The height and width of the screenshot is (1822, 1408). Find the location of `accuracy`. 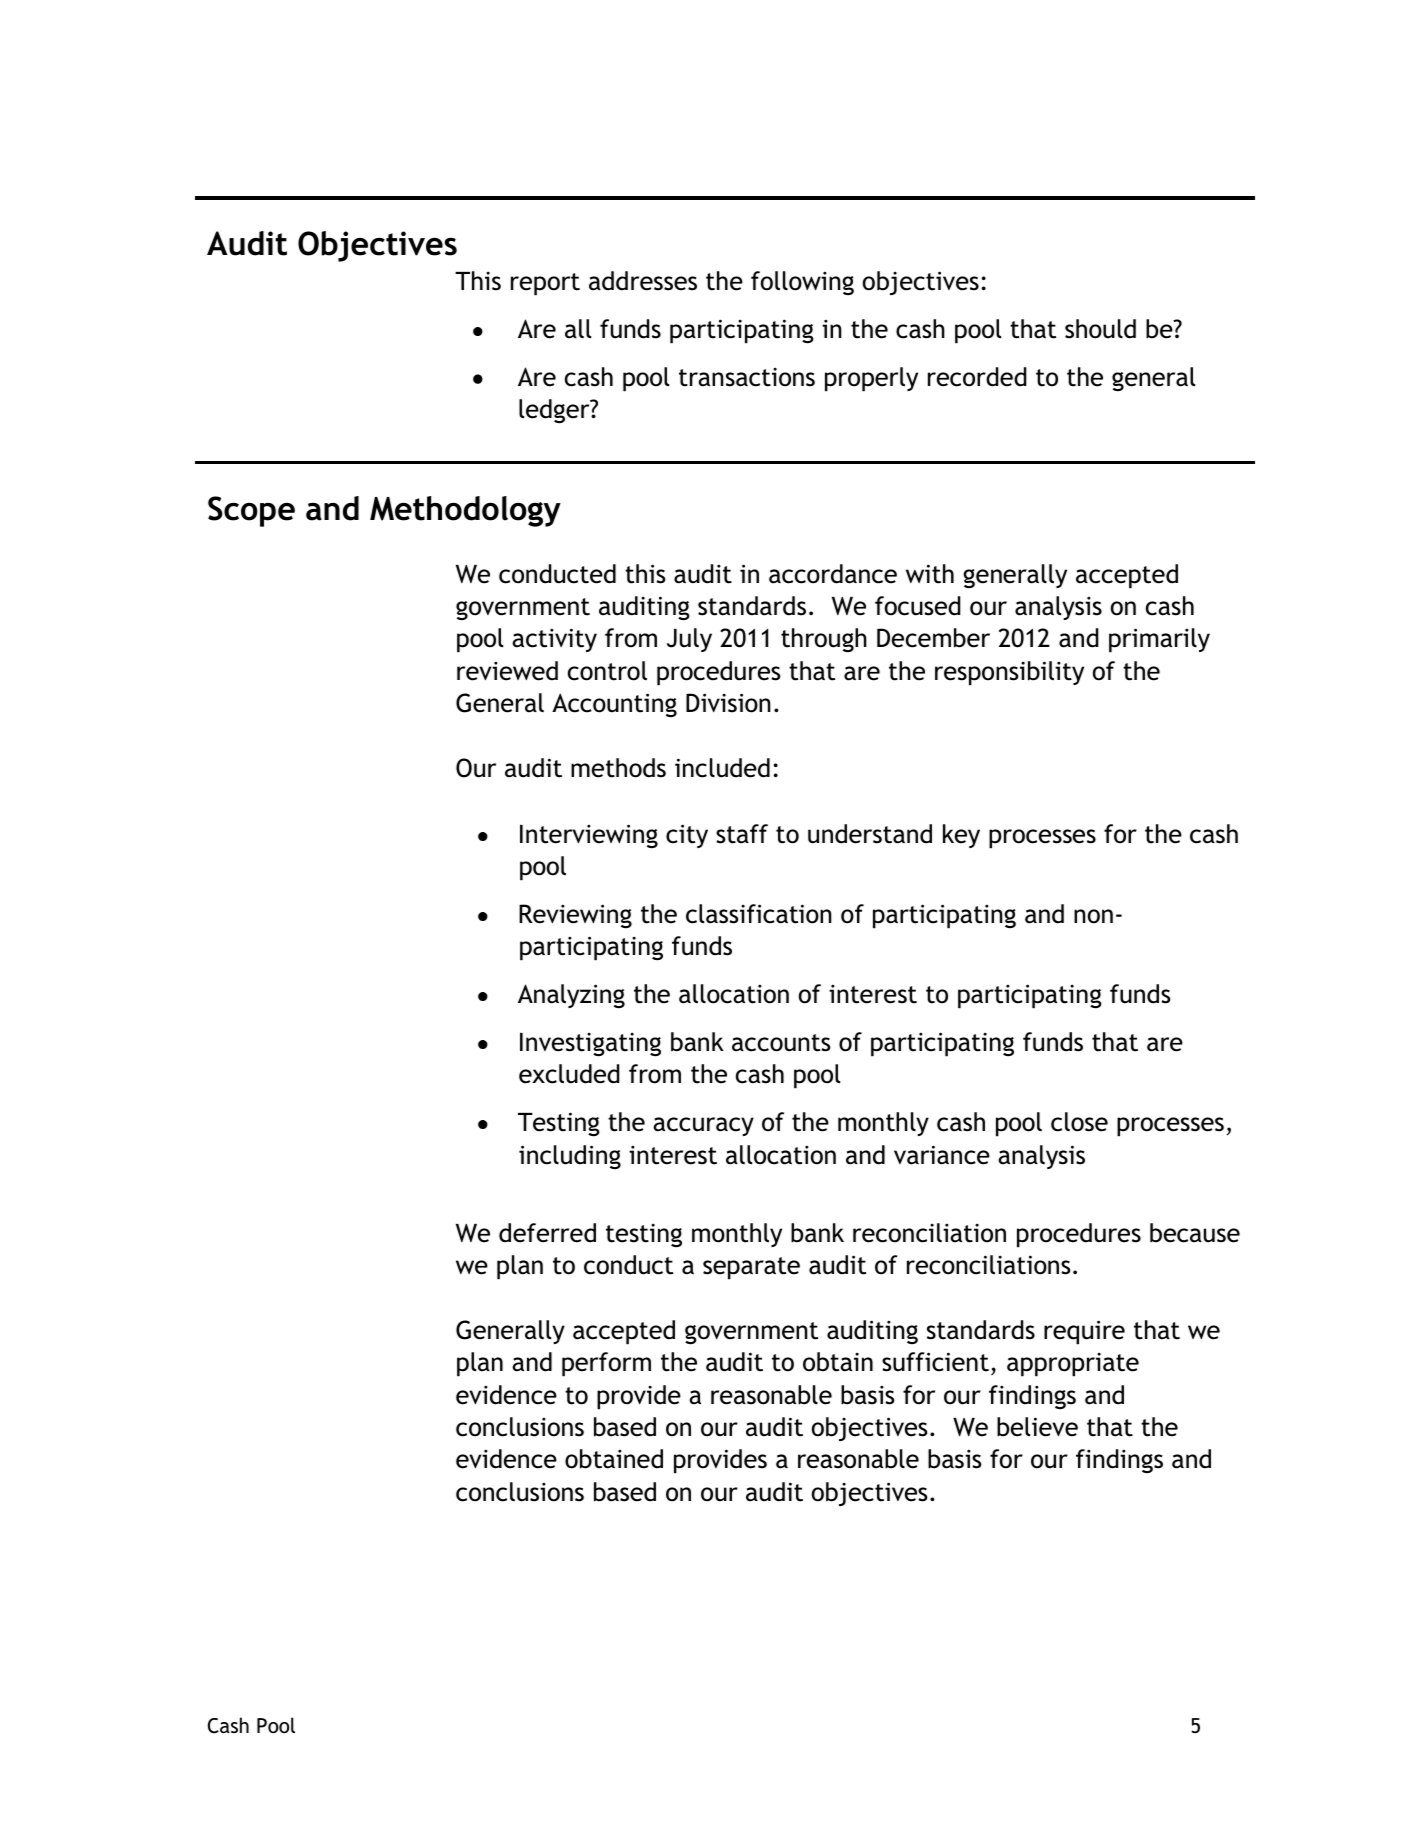

accuracy is located at coordinates (703, 1126).
